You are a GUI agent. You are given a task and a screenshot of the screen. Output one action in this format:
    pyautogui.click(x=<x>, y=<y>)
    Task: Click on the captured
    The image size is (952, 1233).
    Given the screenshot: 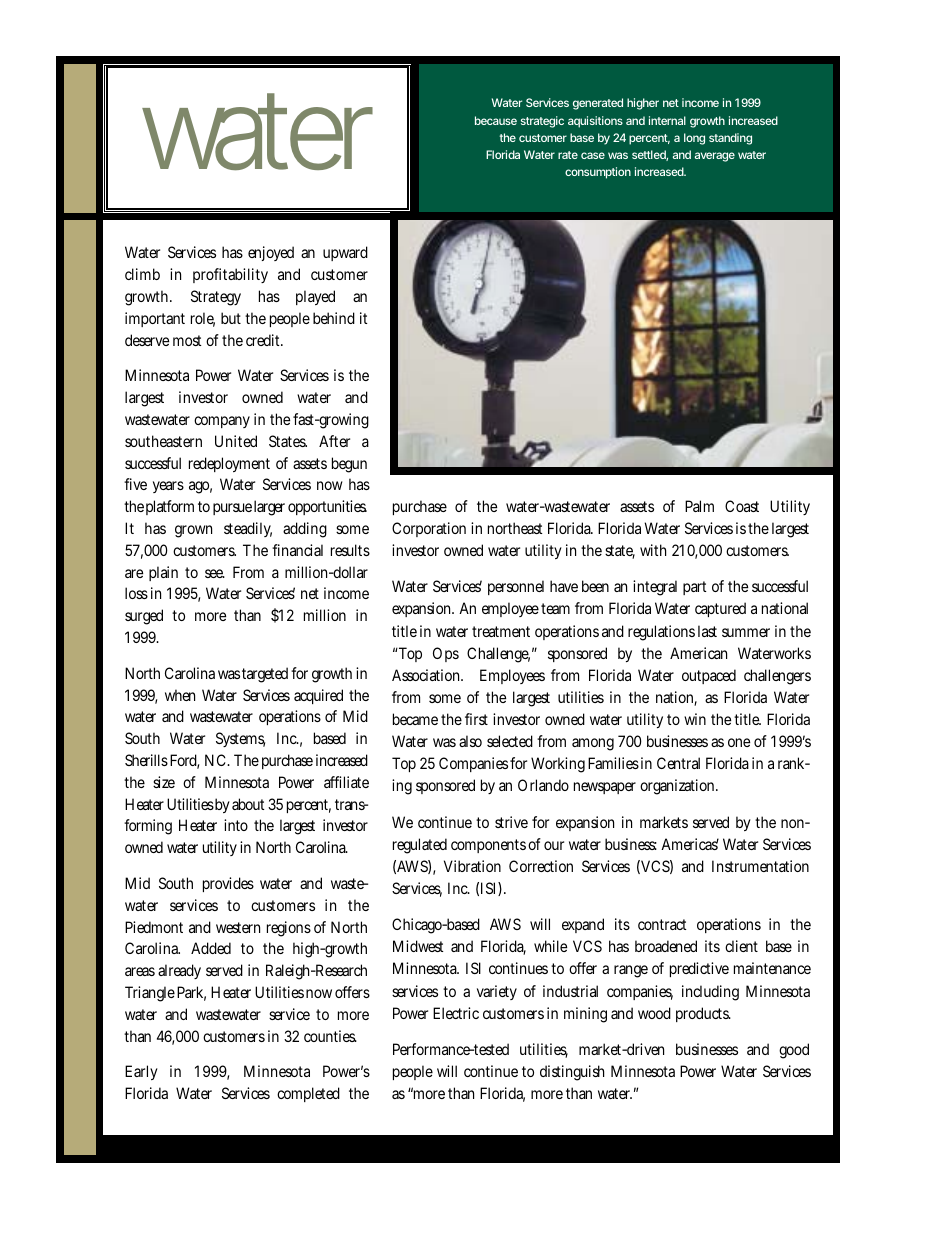 What is the action you would take?
    pyautogui.click(x=720, y=609)
